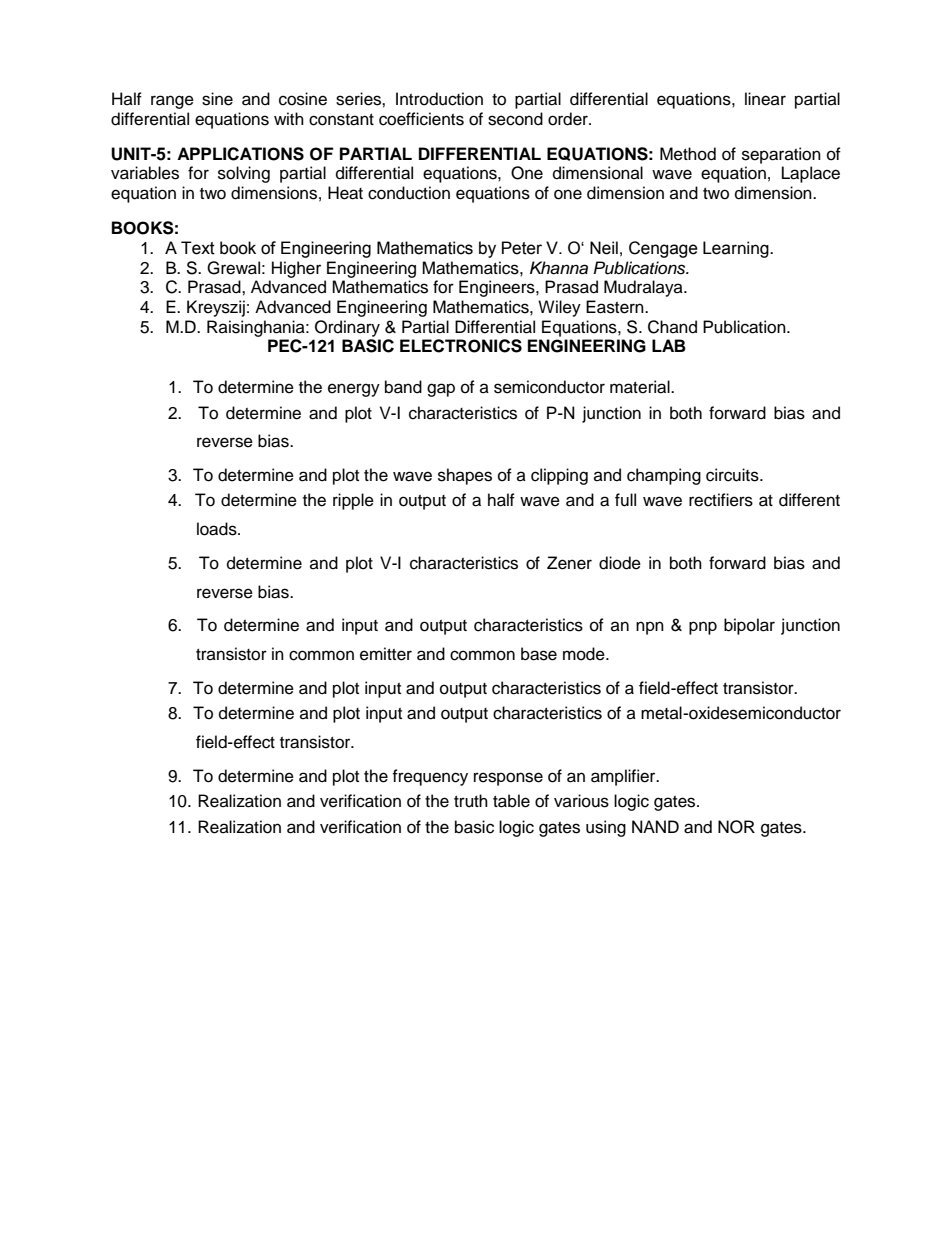 The image size is (952, 1233). I want to click on loads, so click(218, 529).
